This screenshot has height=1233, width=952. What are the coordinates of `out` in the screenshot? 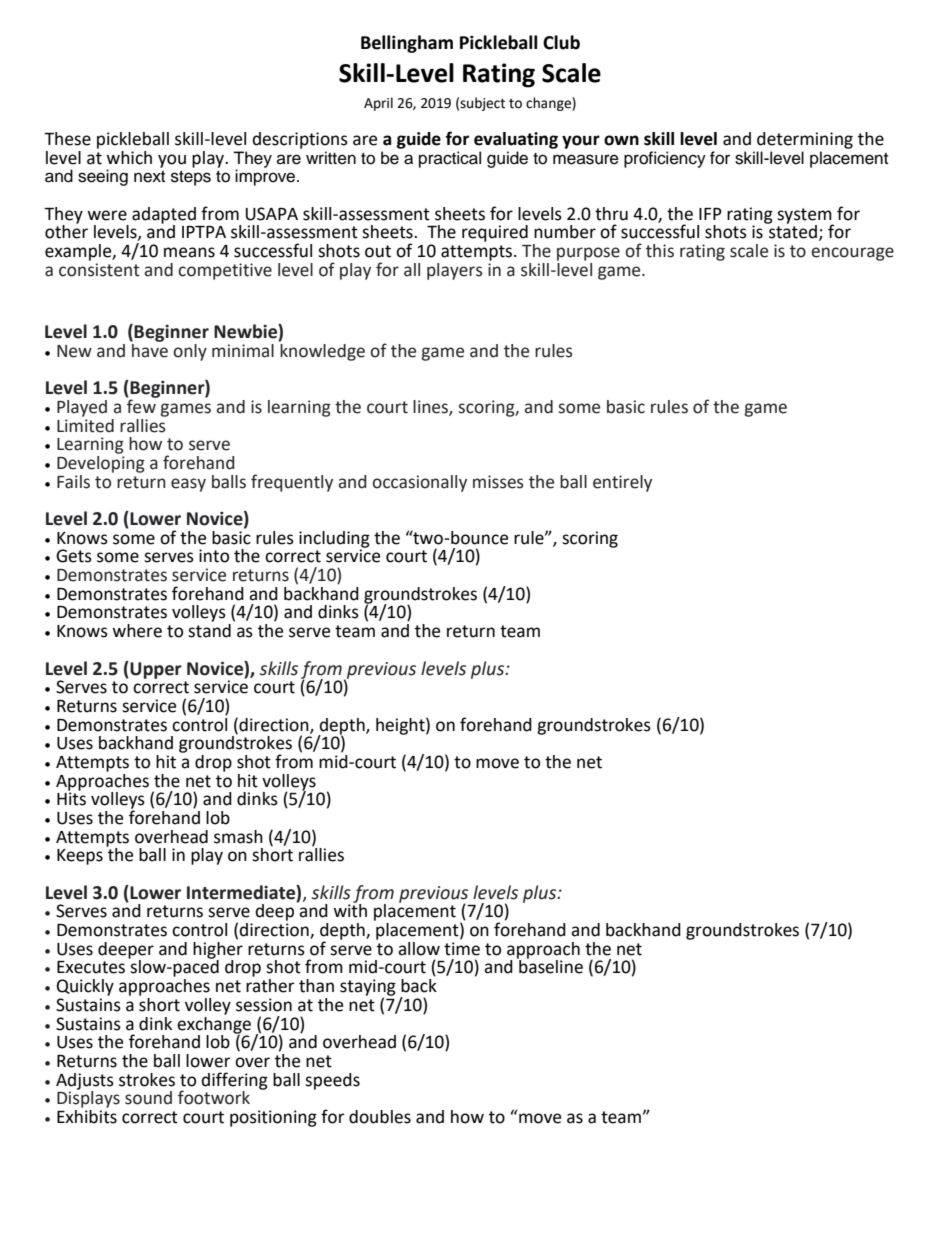 It's located at (378, 251).
